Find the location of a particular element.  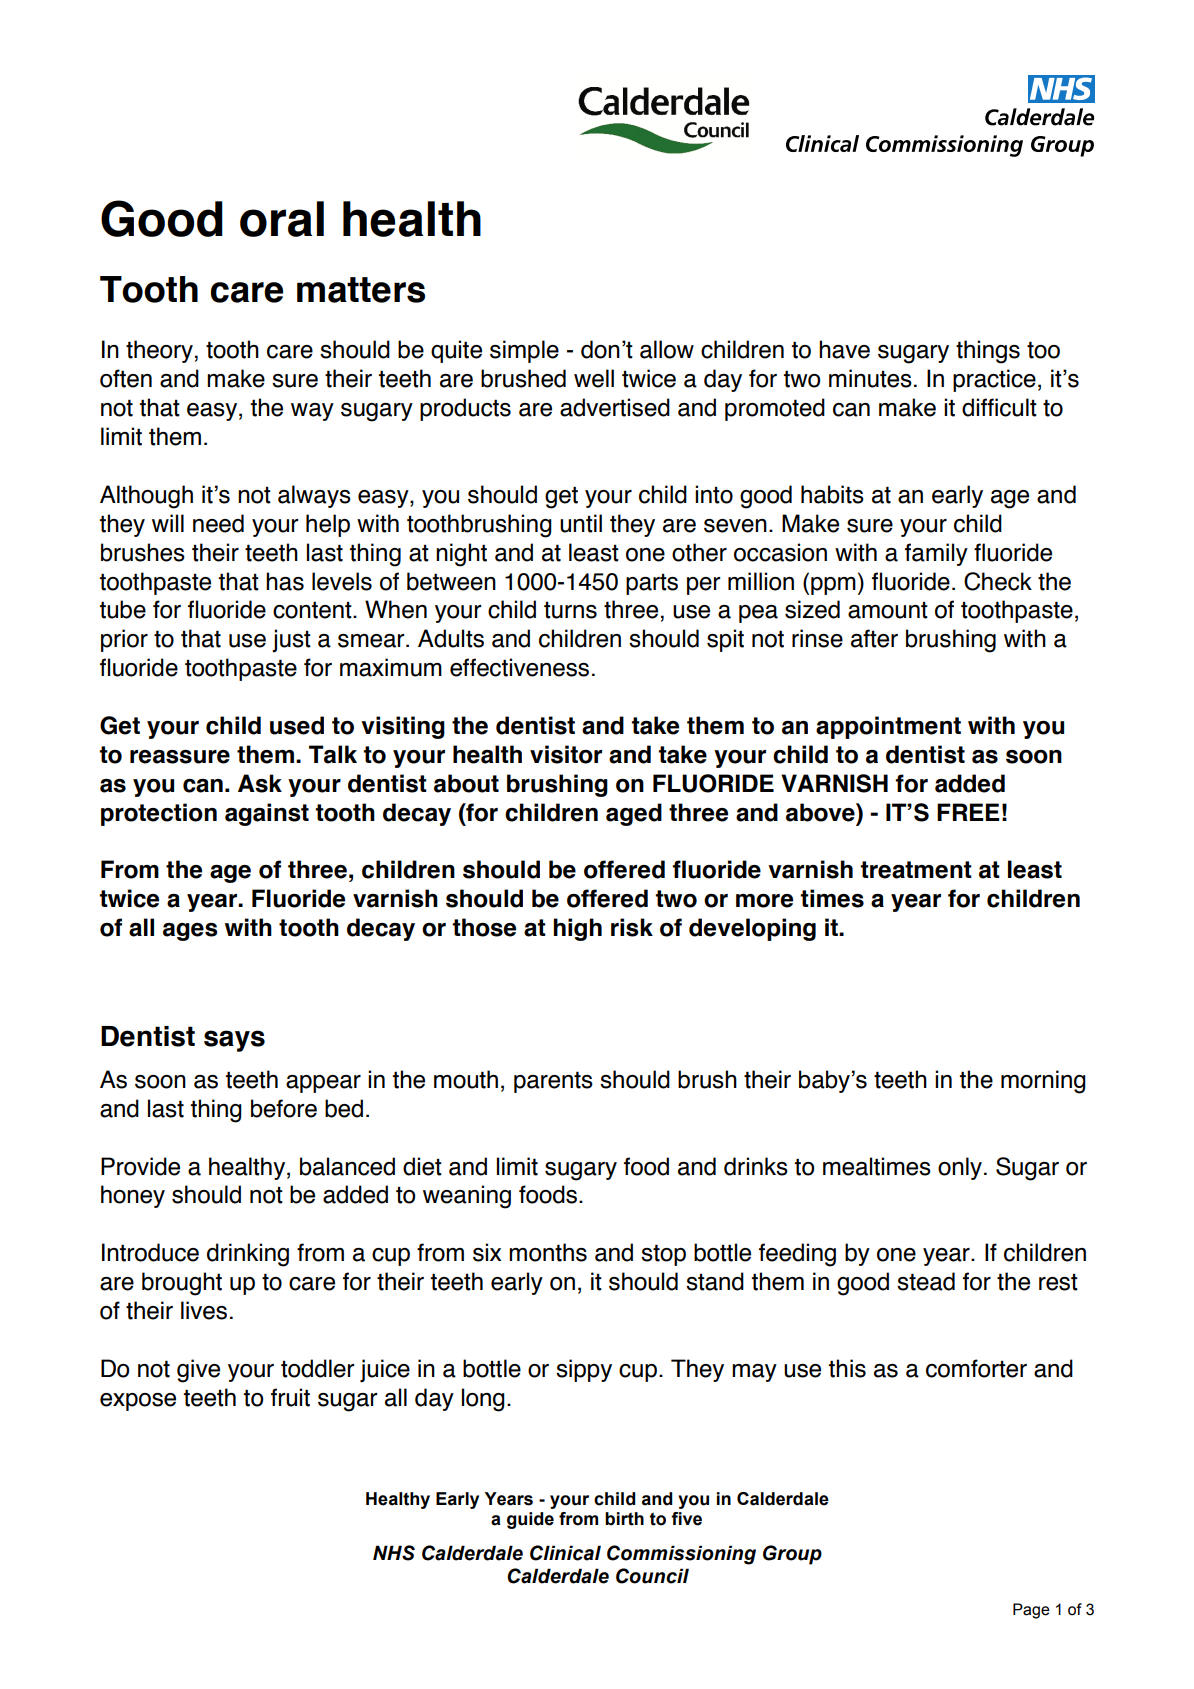

treatment is located at coordinates (916, 870).
